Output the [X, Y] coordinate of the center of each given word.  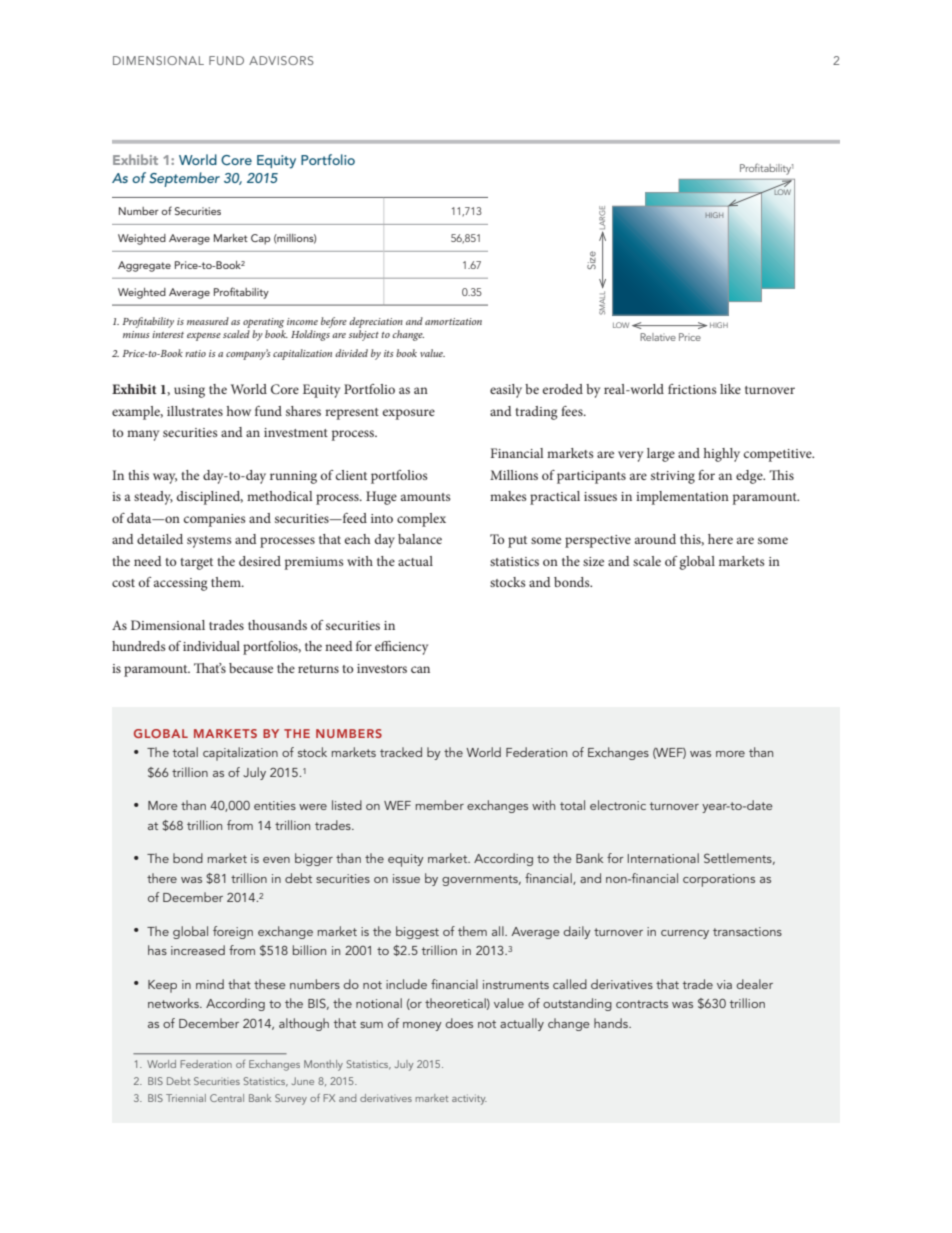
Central [227, 1098]
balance [420, 539]
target [196, 564]
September [184, 179]
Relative [658, 337]
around [655, 539]
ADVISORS [281, 60]
